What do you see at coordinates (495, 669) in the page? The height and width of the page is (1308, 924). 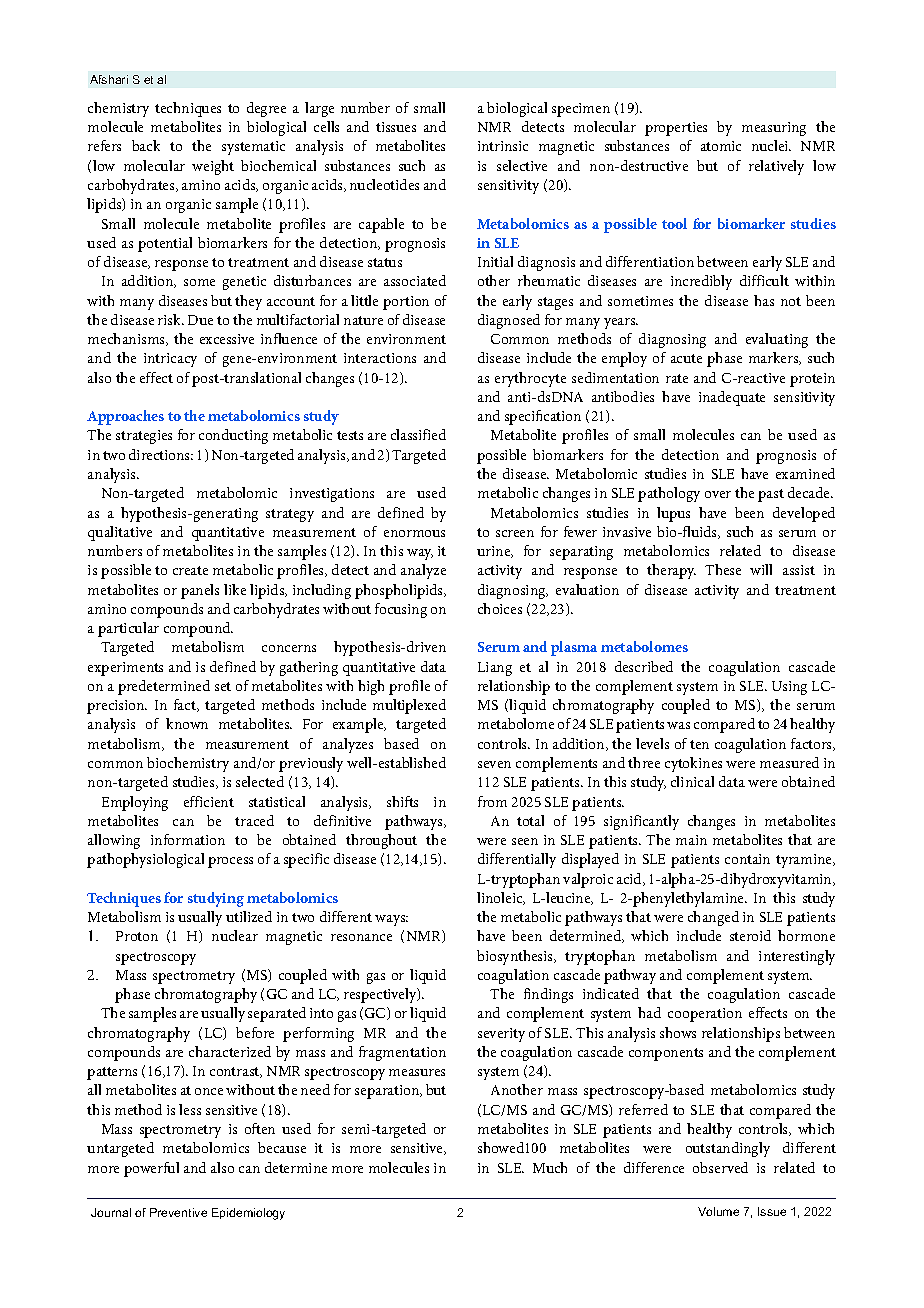 I see `Liang` at bounding box center [495, 669].
